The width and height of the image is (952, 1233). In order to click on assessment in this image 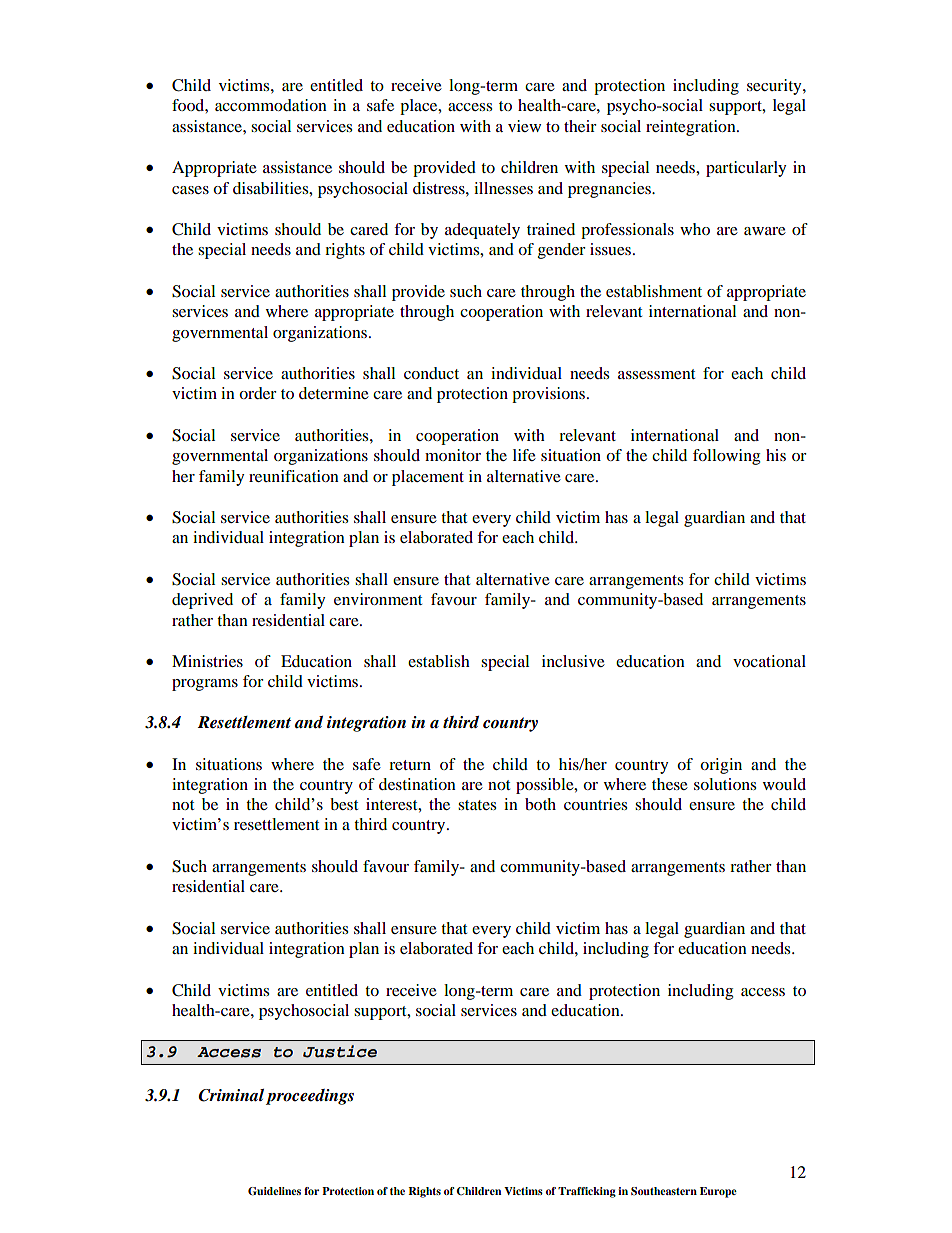, I will do `click(656, 374)`.
